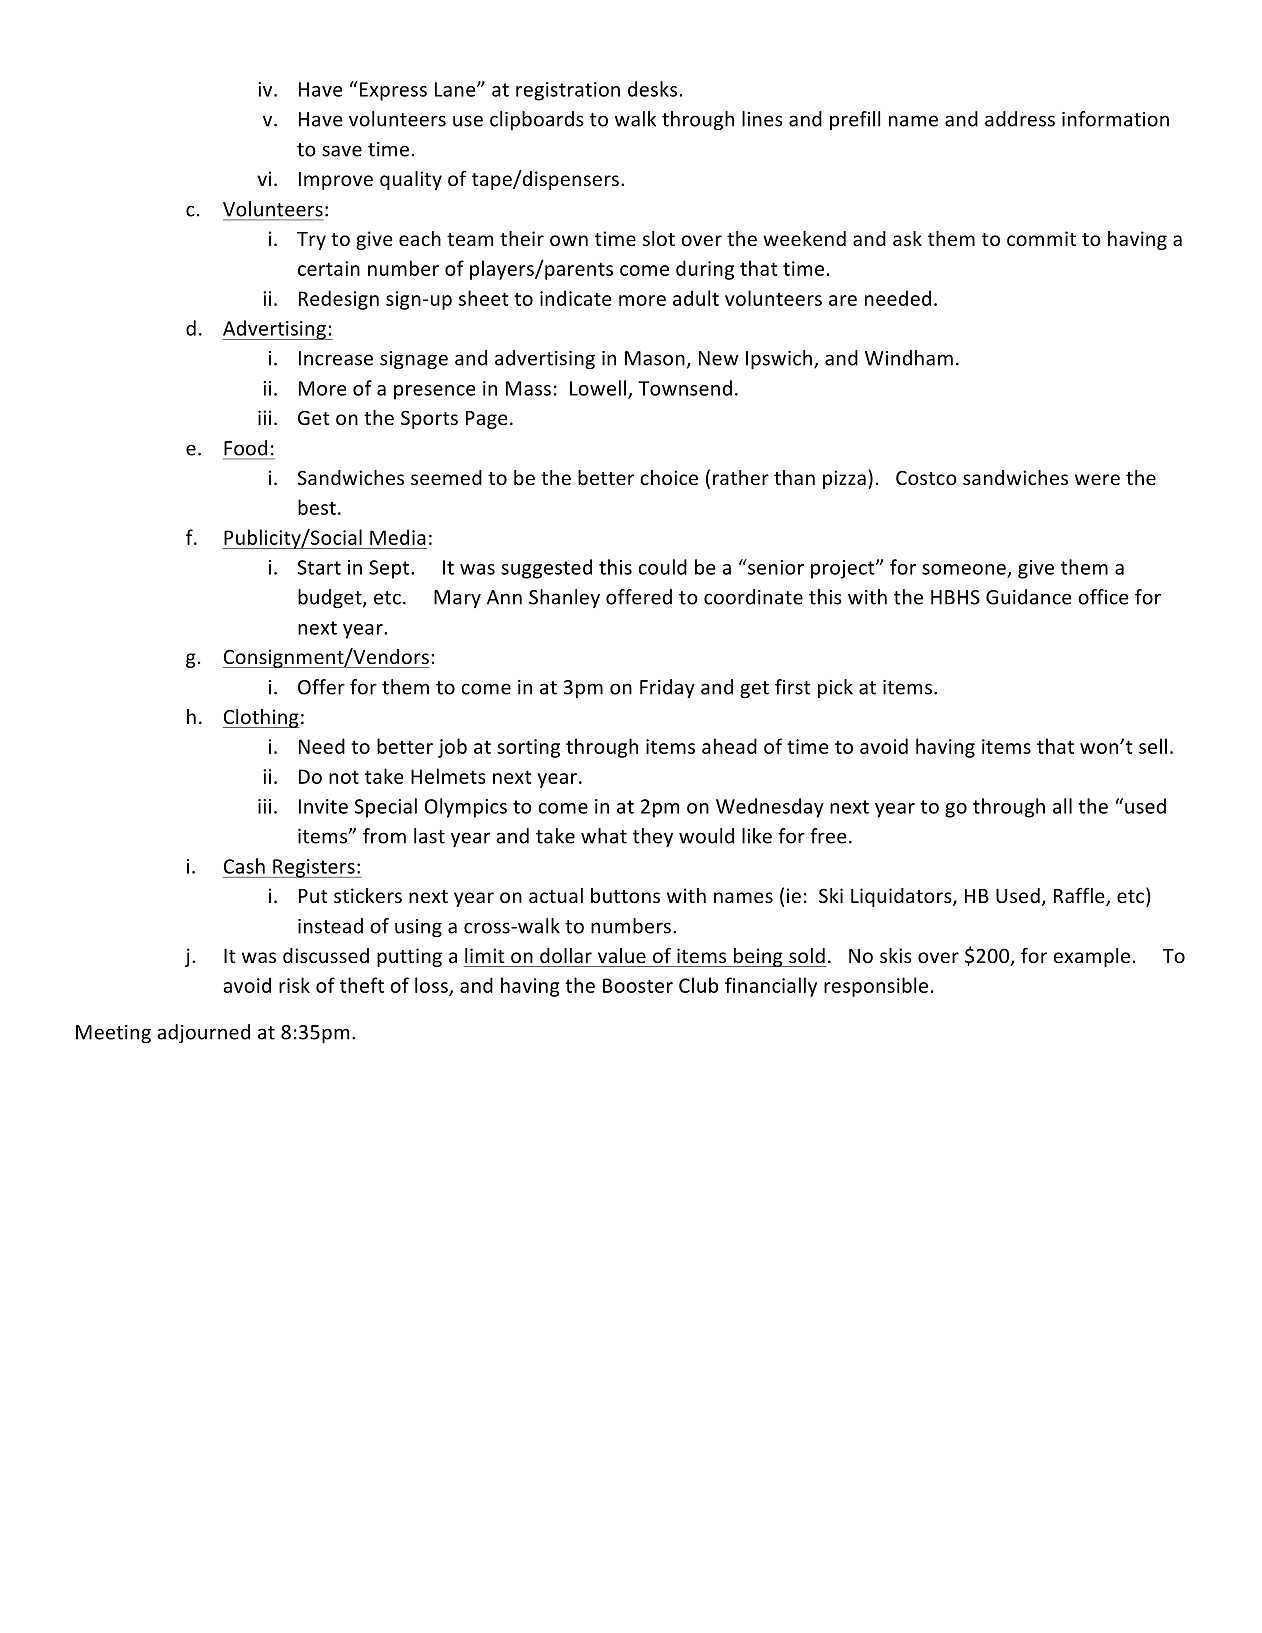 Image resolution: width=1262 pixels, height=1633 pixels. Describe the element at coordinates (342, 151) in the screenshot. I see `save` at that location.
